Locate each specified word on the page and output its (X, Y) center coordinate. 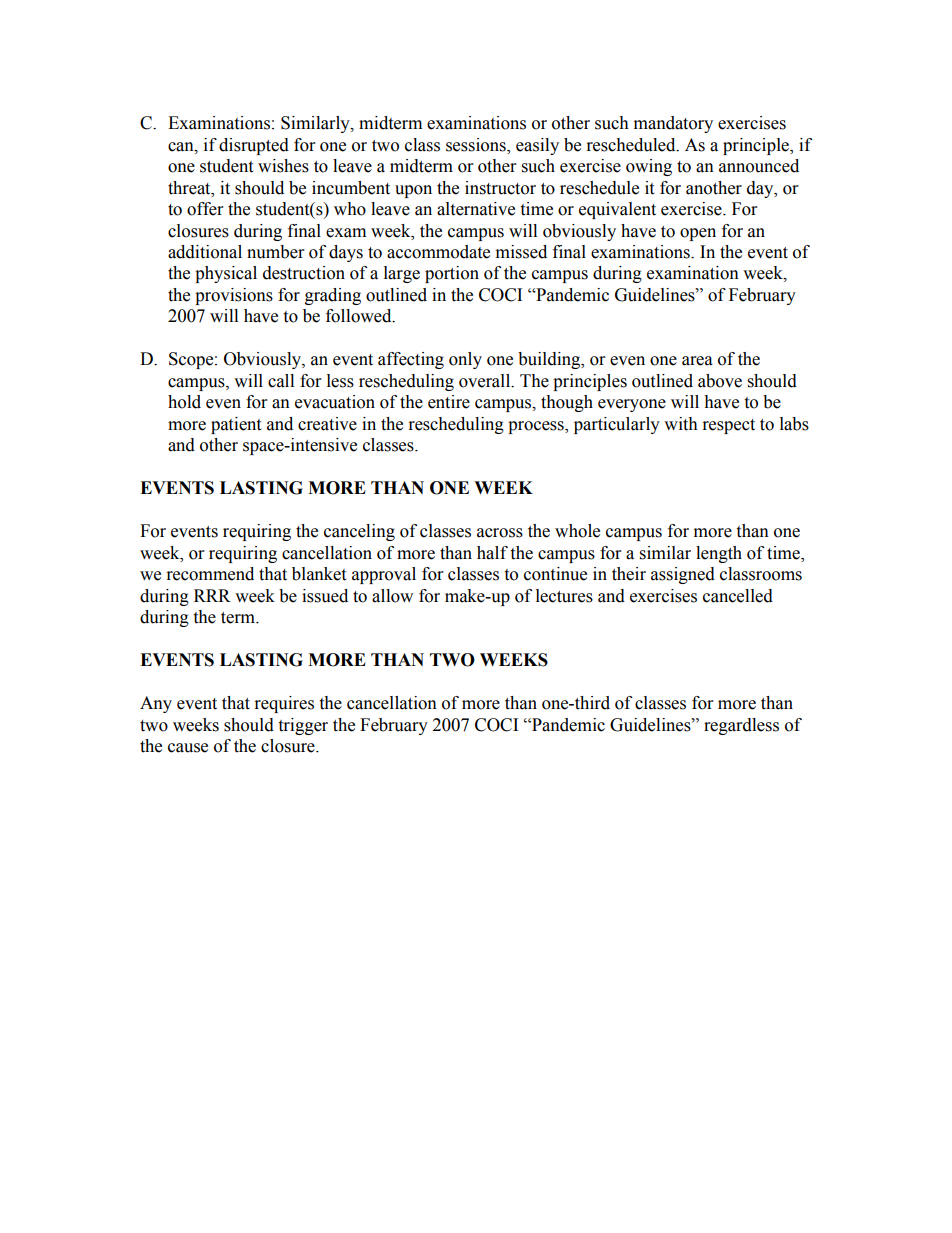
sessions (477, 145)
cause (188, 748)
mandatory (673, 124)
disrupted (254, 146)
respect (729, 426)
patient (236, 425)
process (537, 427)
